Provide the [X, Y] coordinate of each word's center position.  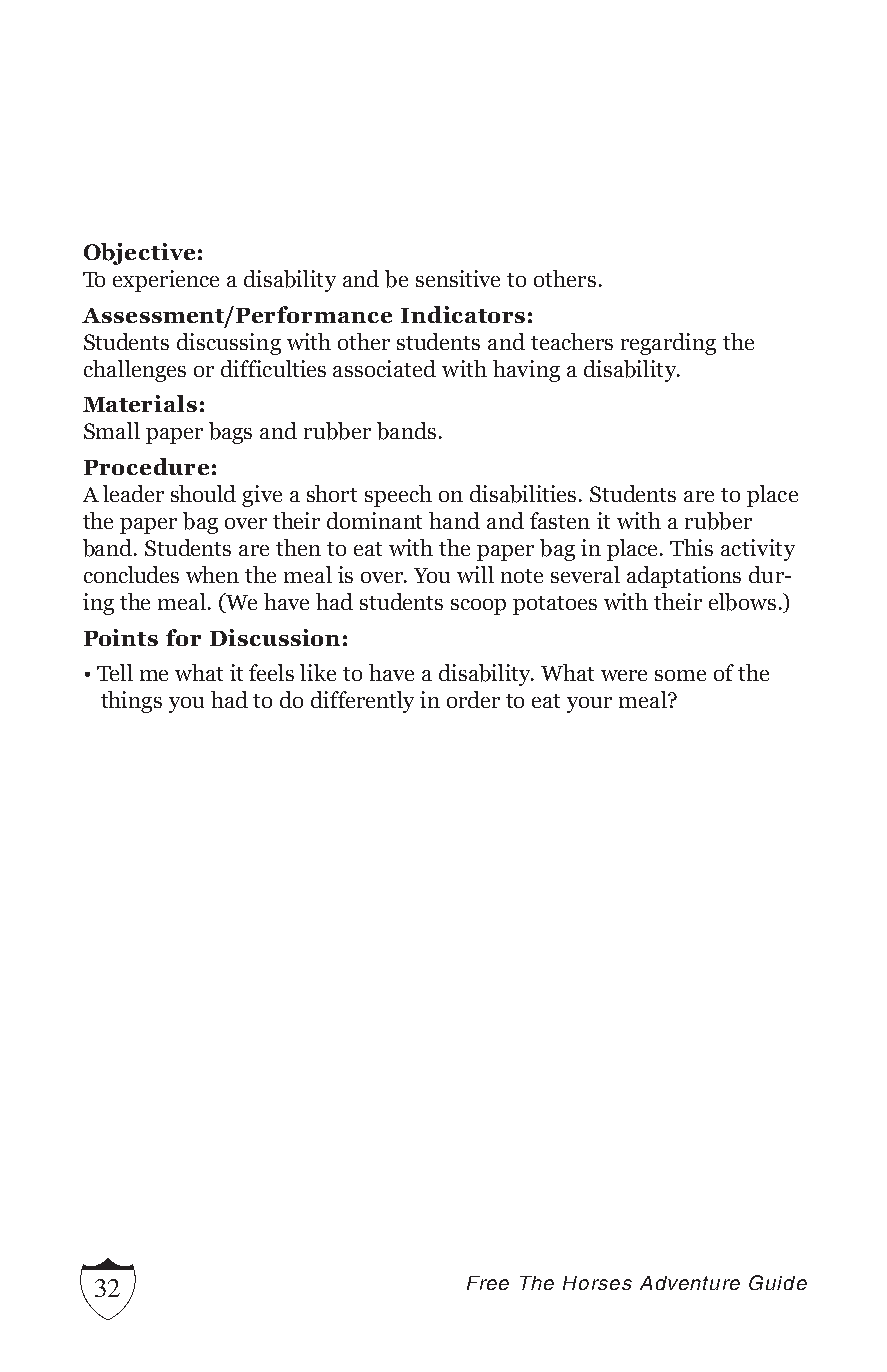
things [131, 702]
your [589, 705]
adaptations [684, 577]
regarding [668, 344]
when [212, 574]
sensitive [458, 278]
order [473, 699]
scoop [478, 607]
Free [488, 1283]
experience [166, 281]
